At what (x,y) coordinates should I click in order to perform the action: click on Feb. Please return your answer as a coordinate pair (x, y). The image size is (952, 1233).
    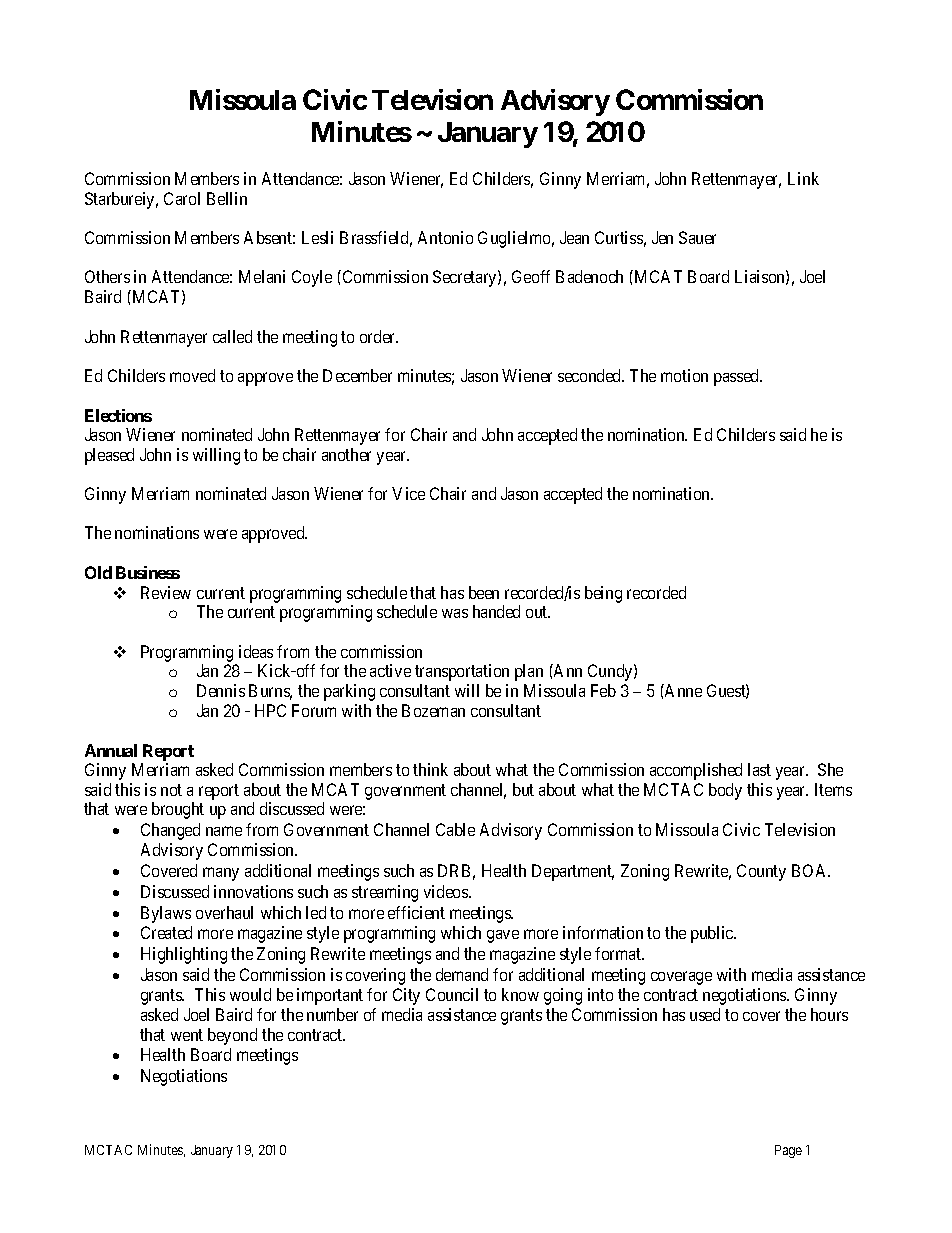
    Looking at the image, I should click on (603, 690).
